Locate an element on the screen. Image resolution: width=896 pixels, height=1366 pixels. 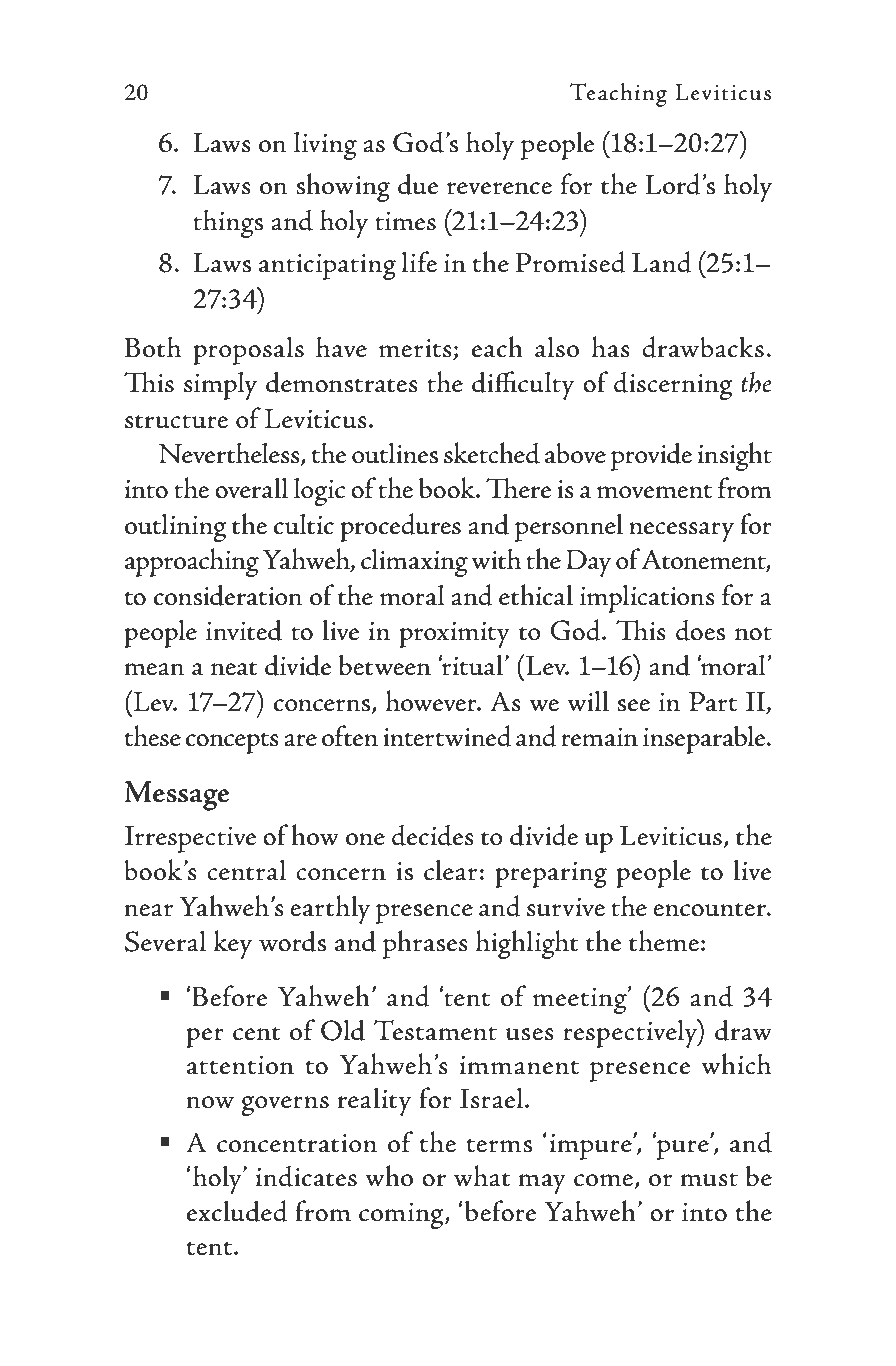
phrases is located at coordinates (425, 944).
